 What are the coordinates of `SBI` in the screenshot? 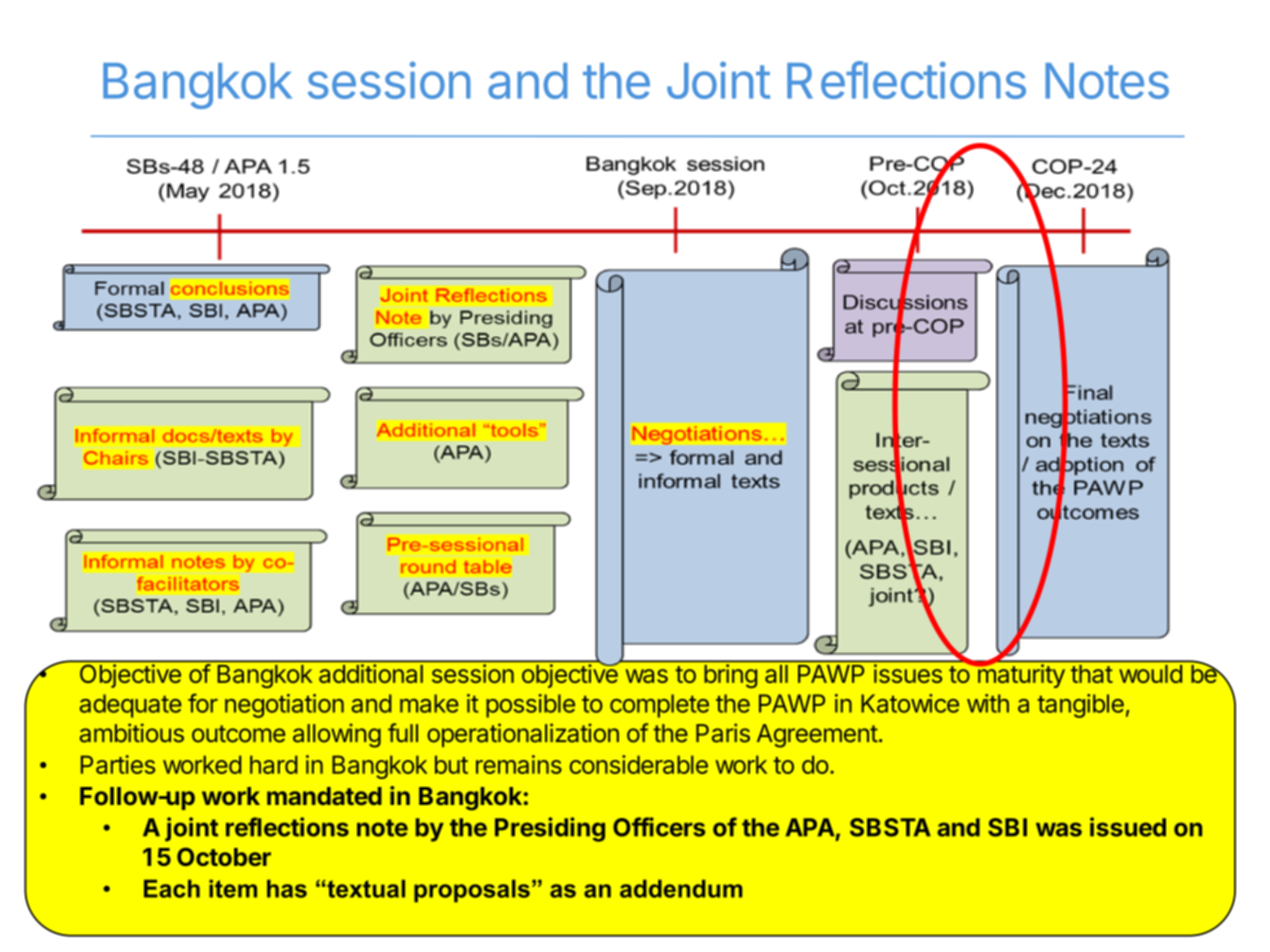 It's located at (1007, 827).
